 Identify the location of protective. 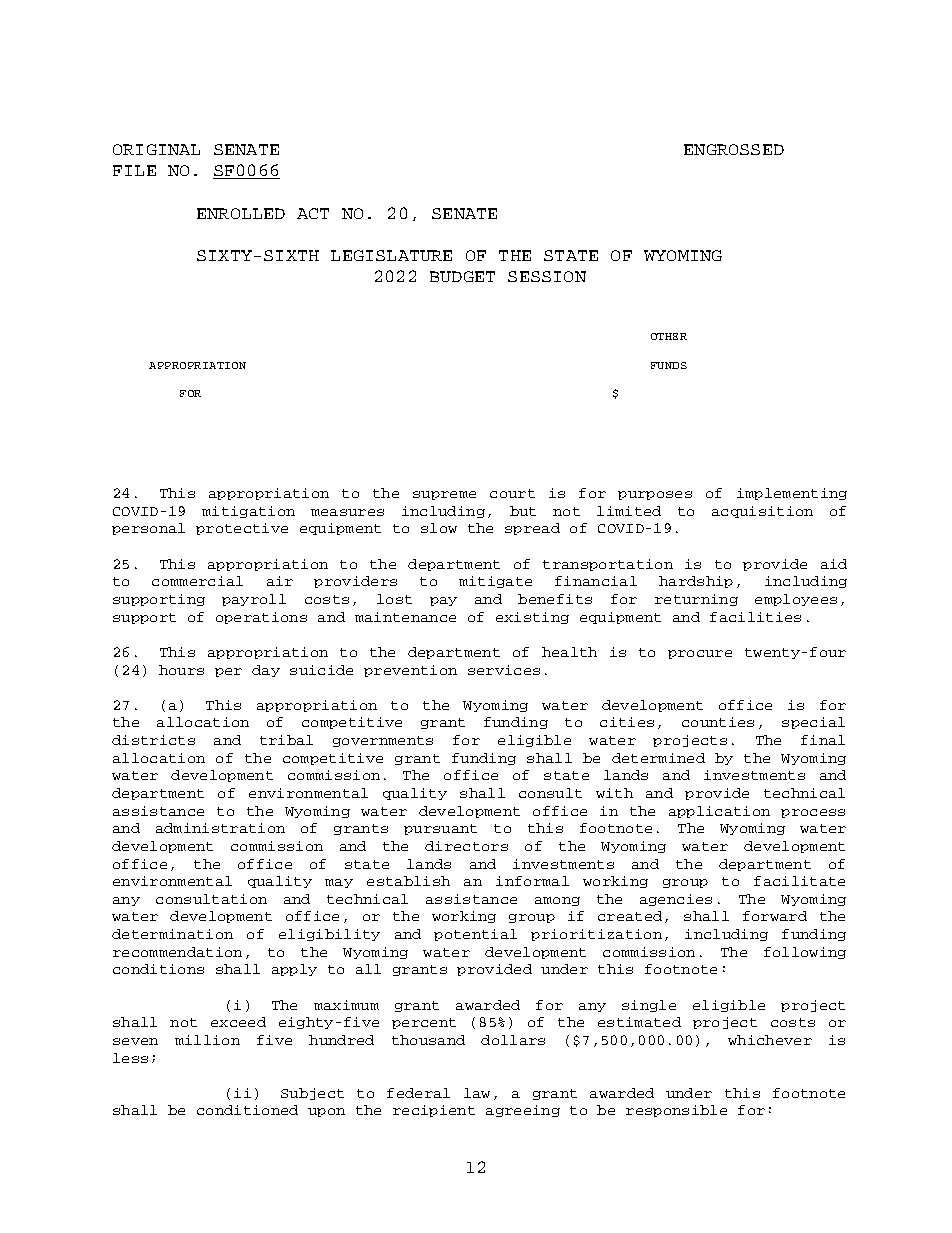
(242, 529).
